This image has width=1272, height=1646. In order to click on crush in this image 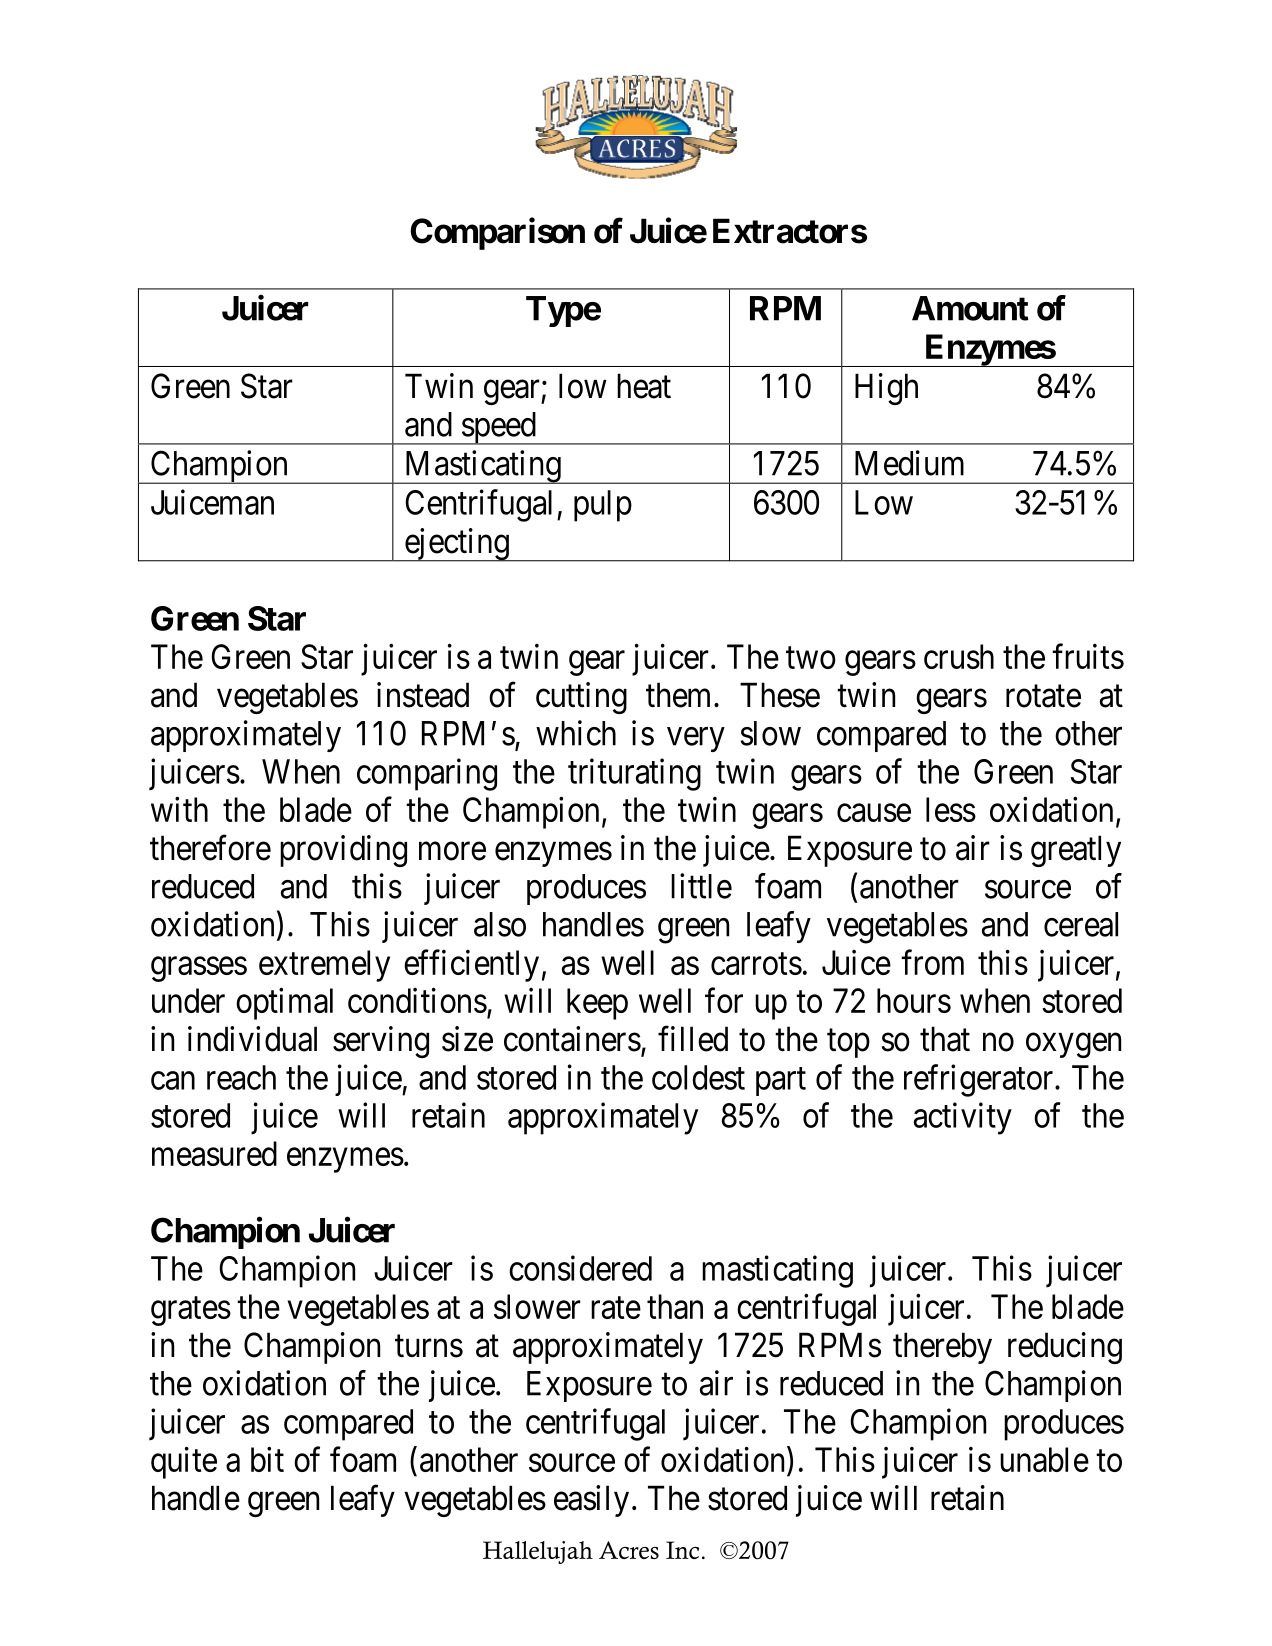, I will do `click(959, 656)`.
